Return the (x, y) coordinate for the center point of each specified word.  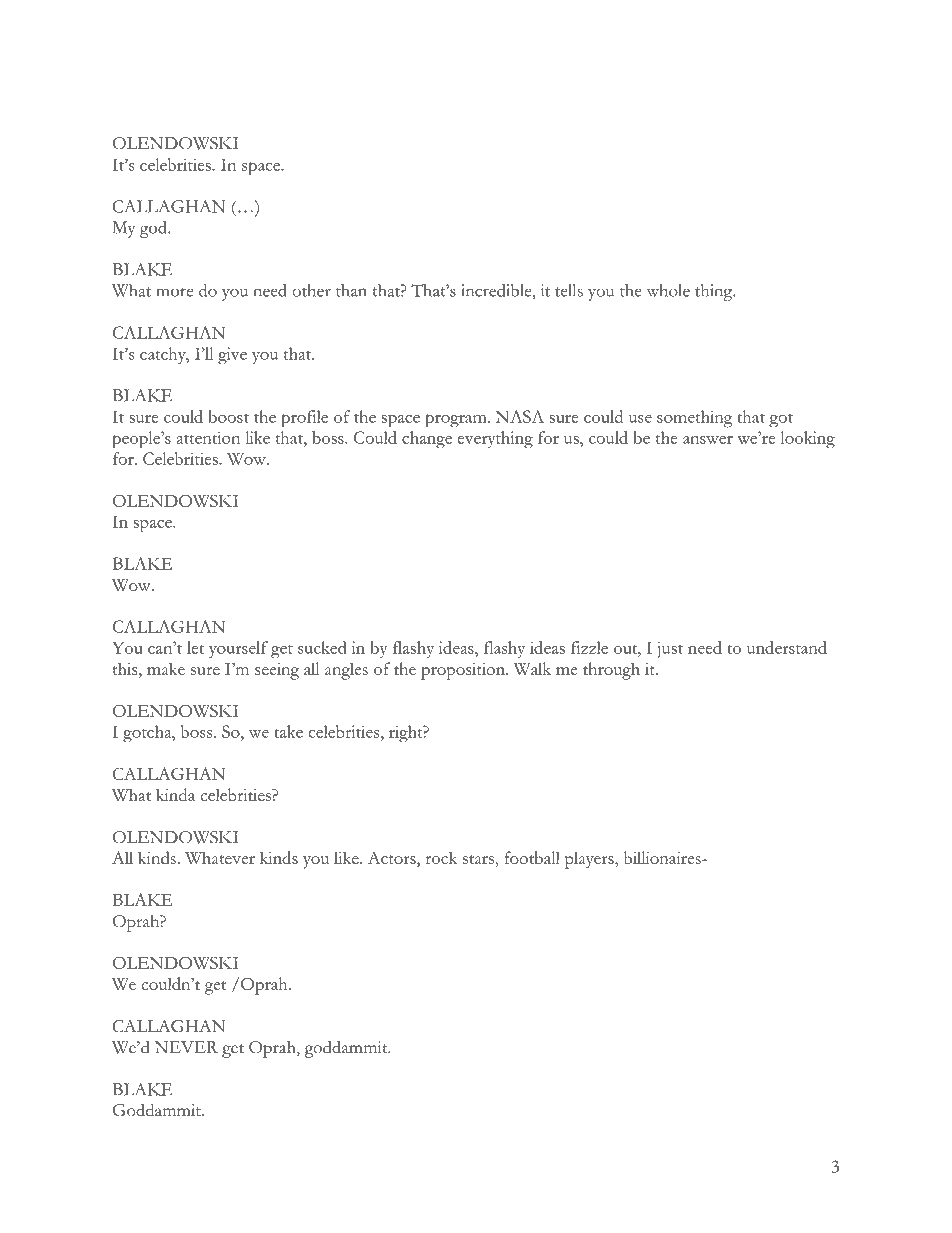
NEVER (186, 1047)
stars (479, 859)
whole (668, 290)
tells (569, 290)
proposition (464, 671)
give (232, 355)
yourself (238, 649)
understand (787, 647)
